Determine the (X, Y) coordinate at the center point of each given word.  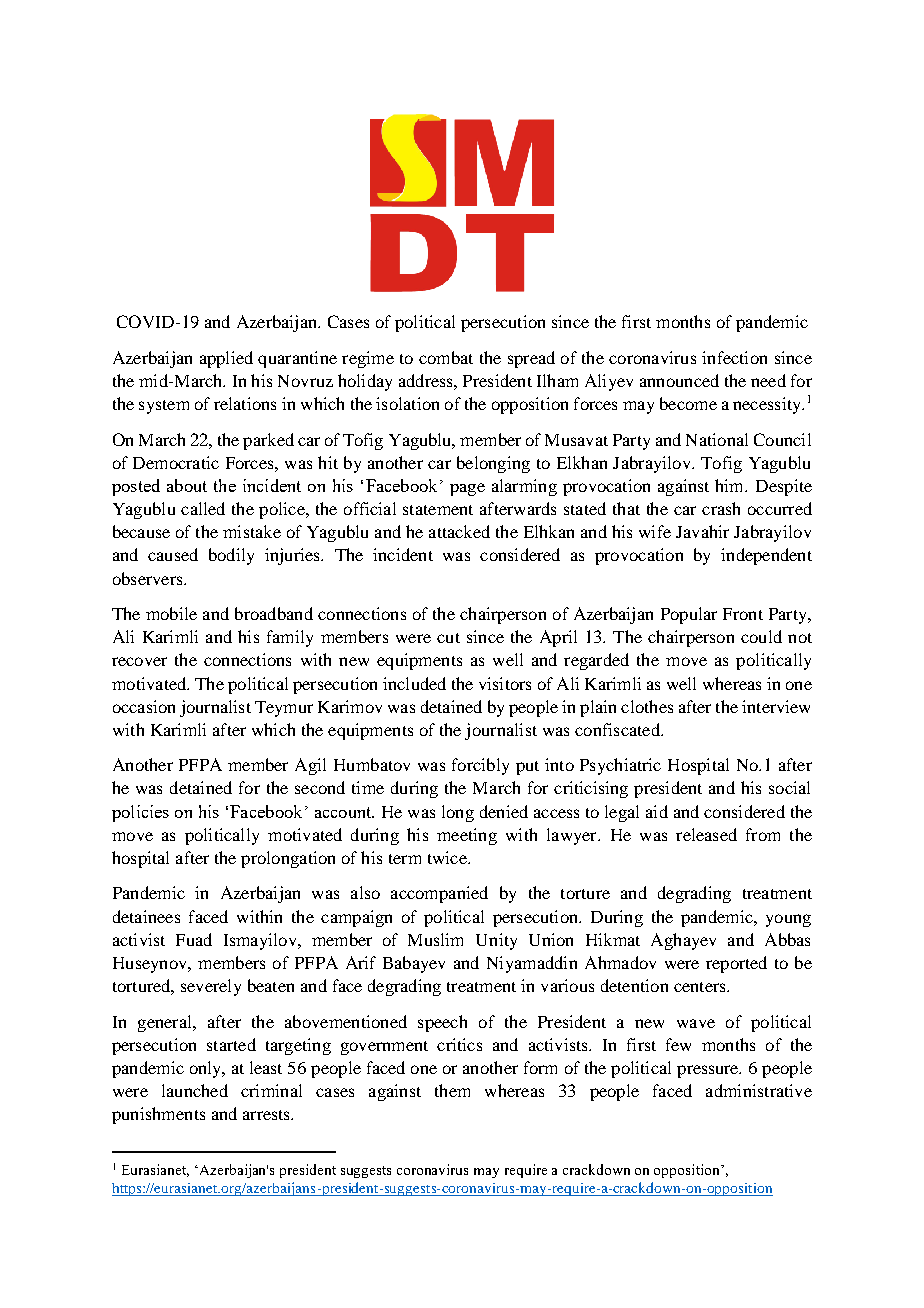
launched (195, 1090)
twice (448, 857)
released (706, 834)
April (558, 638)
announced (679, 380)
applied (226, 359)
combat (446, 357)
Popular (689, 615)
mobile (171, 613)
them (452, 1090)
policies (140, 813)
